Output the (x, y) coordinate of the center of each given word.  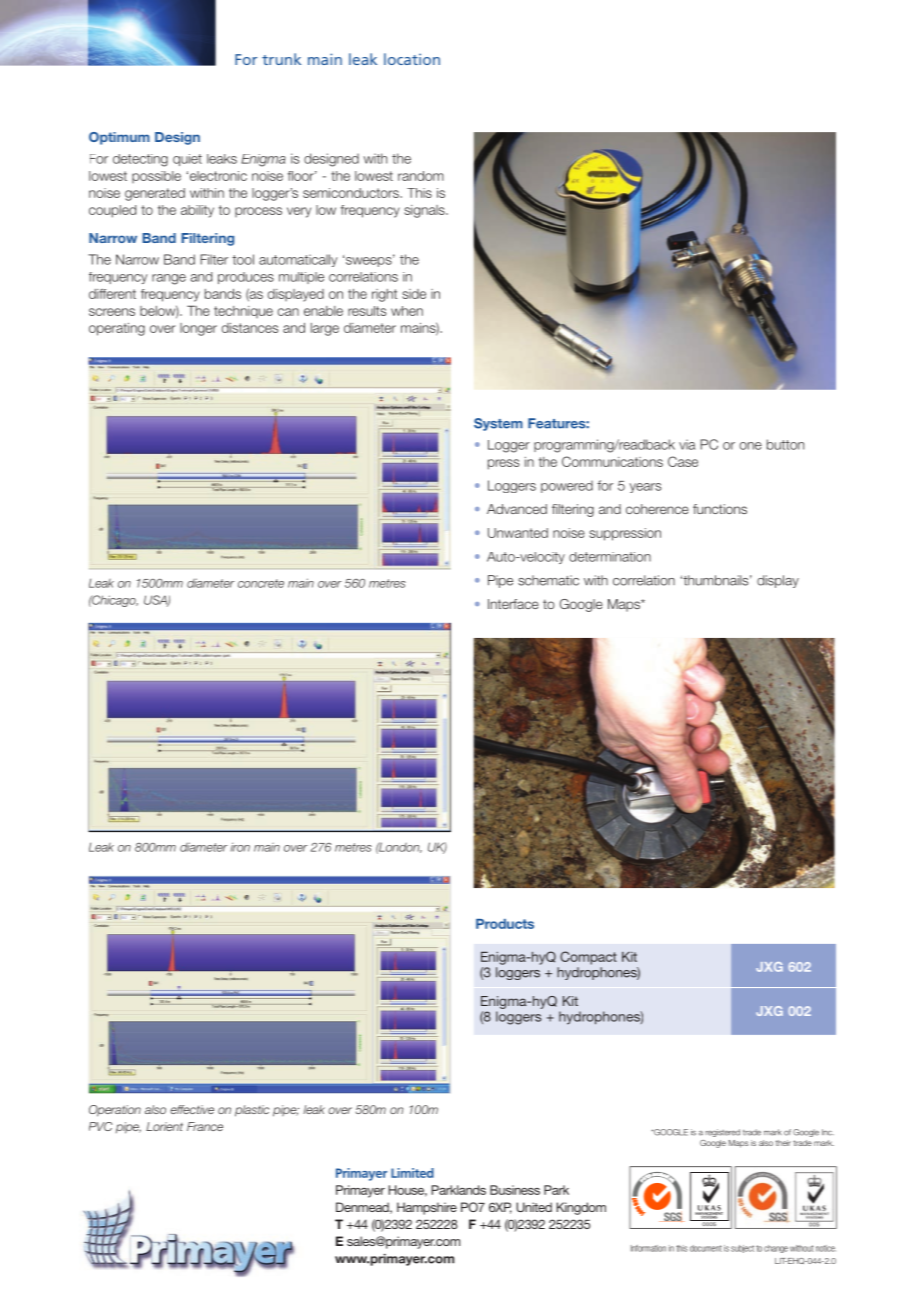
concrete (261, 583)
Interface (513, 604)
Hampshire (427, 1208)
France (205, 1126)
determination (610, 557)
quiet (187, 160)
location (412, 59)
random (421, 176)
